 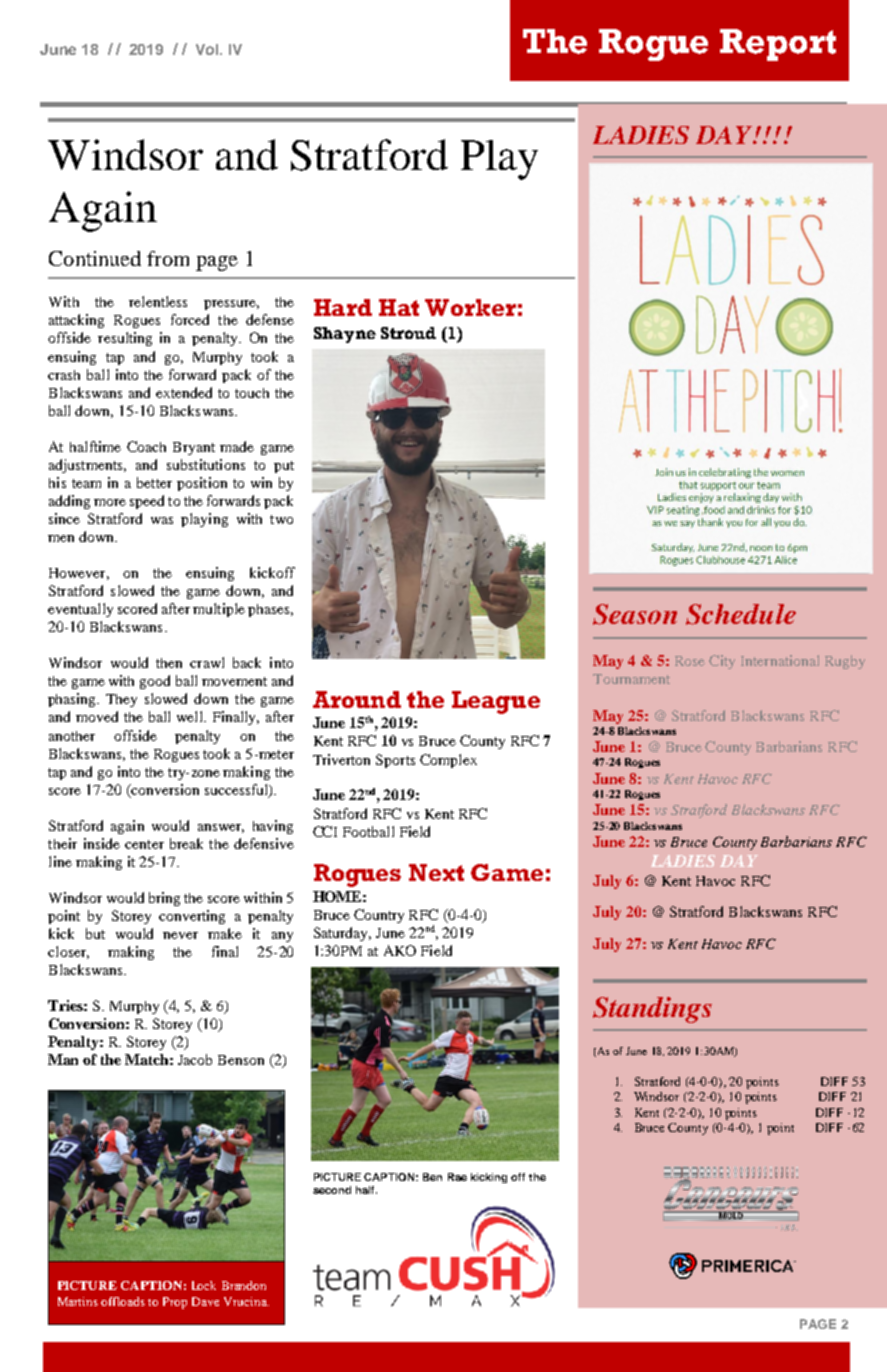 I want to click on Standings, so click(x=652, y=1010).
